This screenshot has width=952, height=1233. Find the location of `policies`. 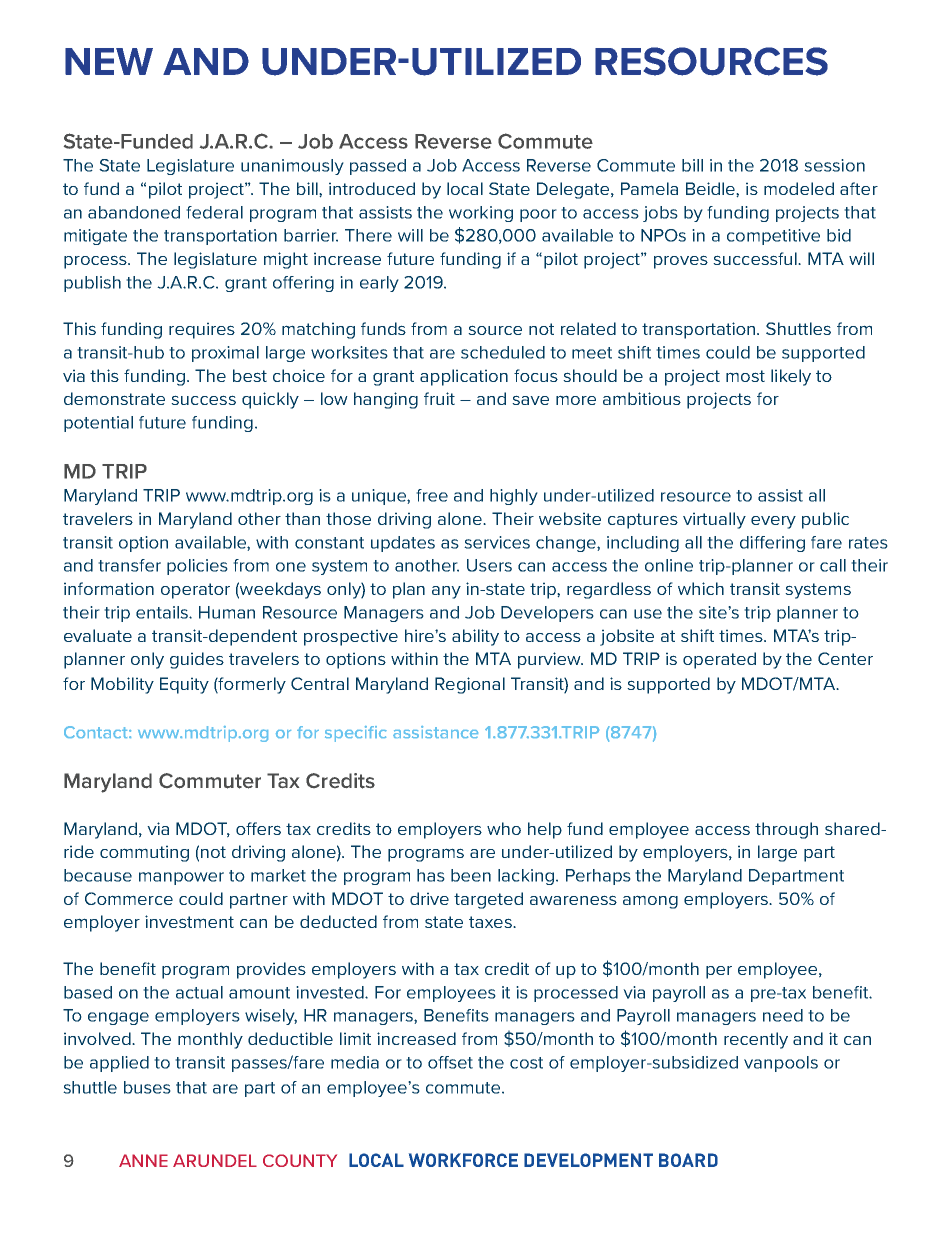

policies is located at coordinates (197, 567).
